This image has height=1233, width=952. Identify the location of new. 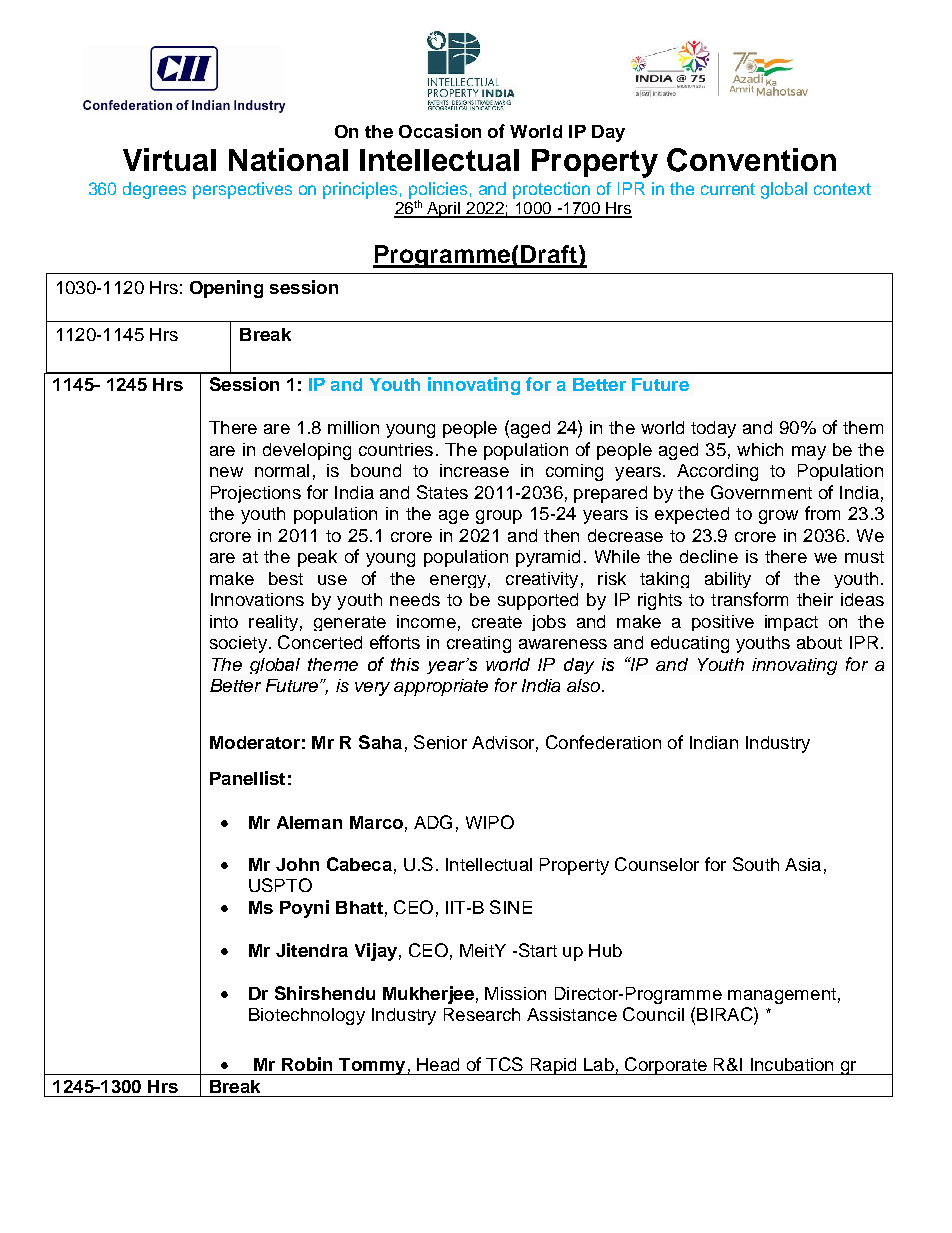
(226, 472).
